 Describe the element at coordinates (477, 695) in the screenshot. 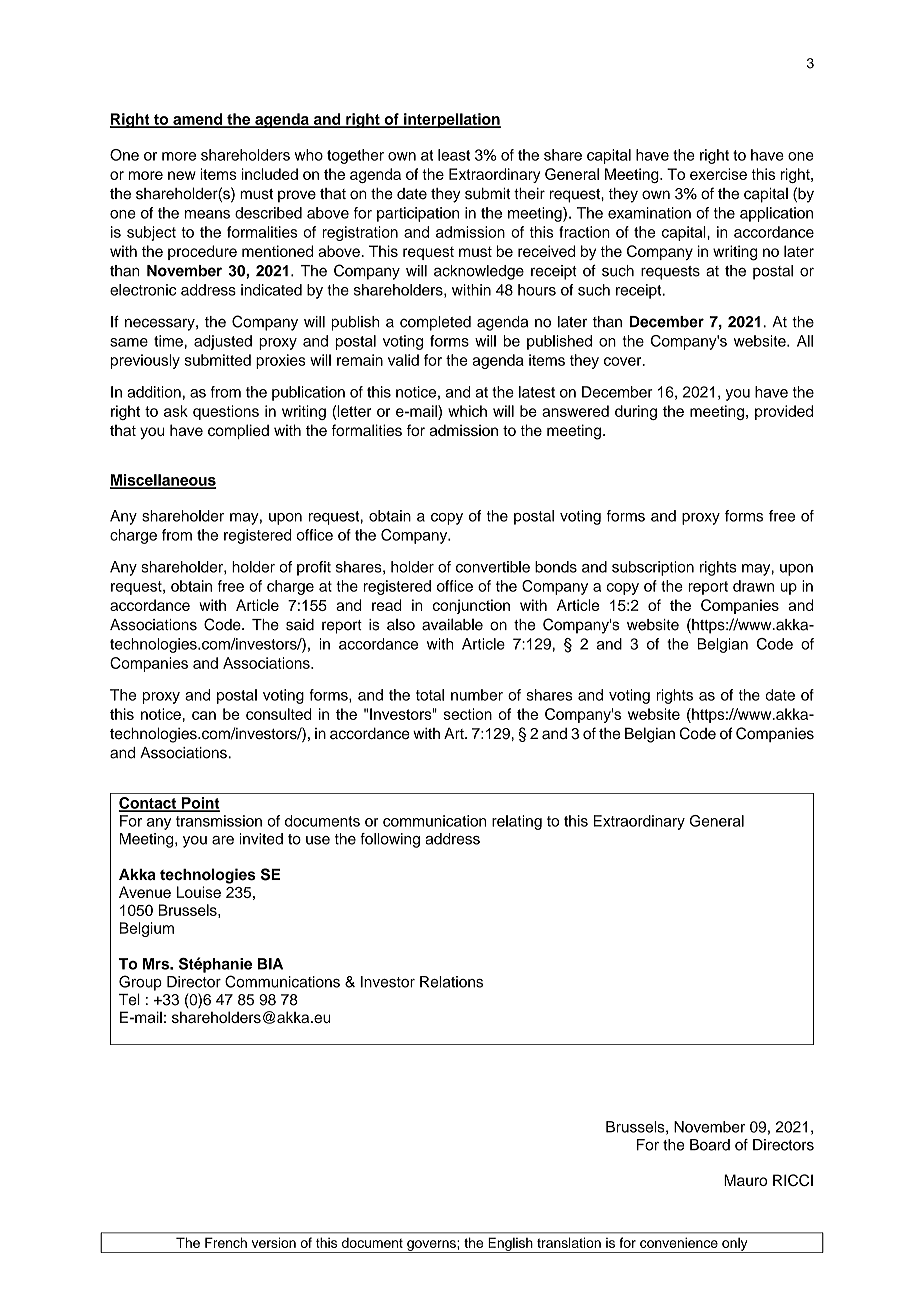

I see `number` at that location.
